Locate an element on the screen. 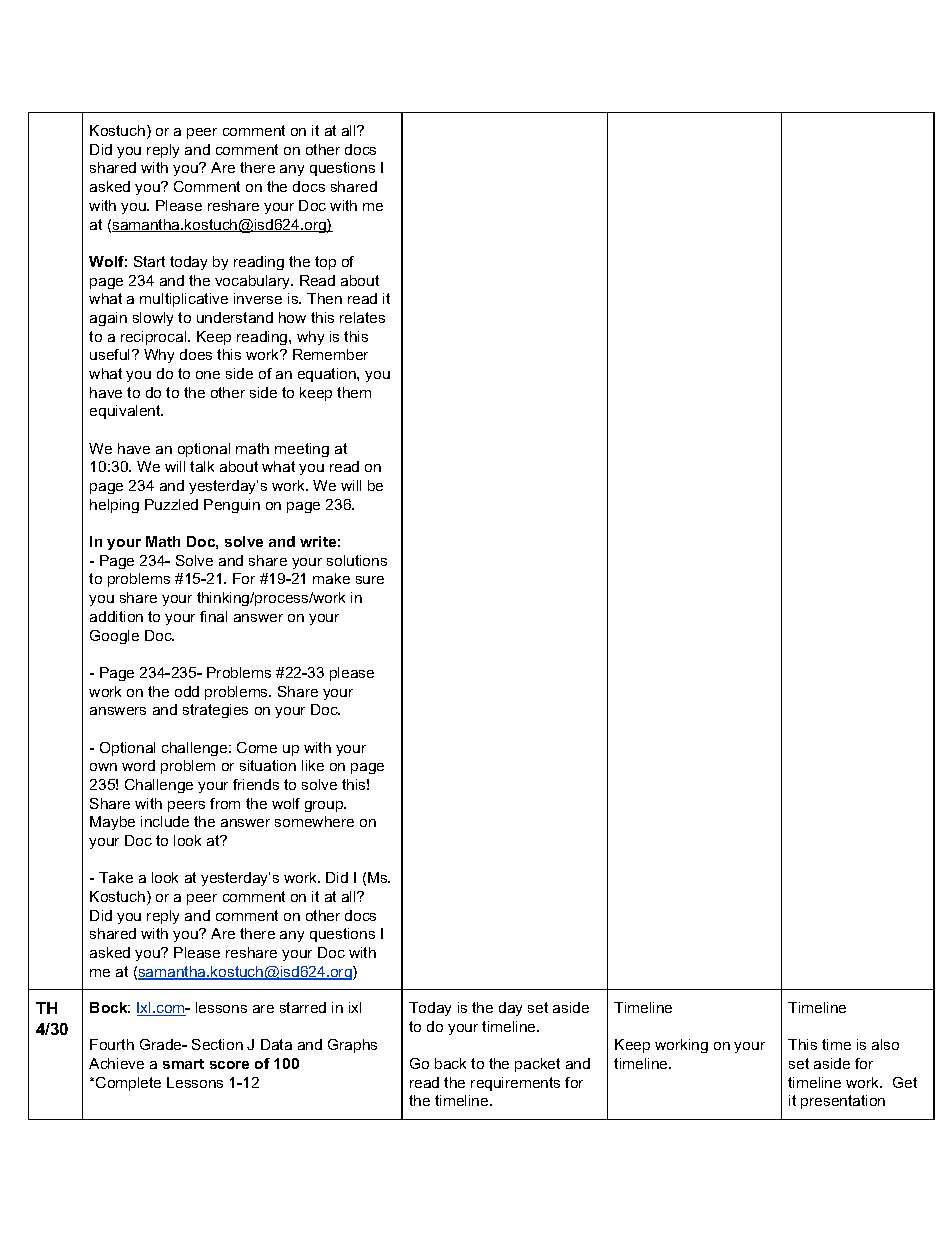  Then is located at coordinates (324, 298).
